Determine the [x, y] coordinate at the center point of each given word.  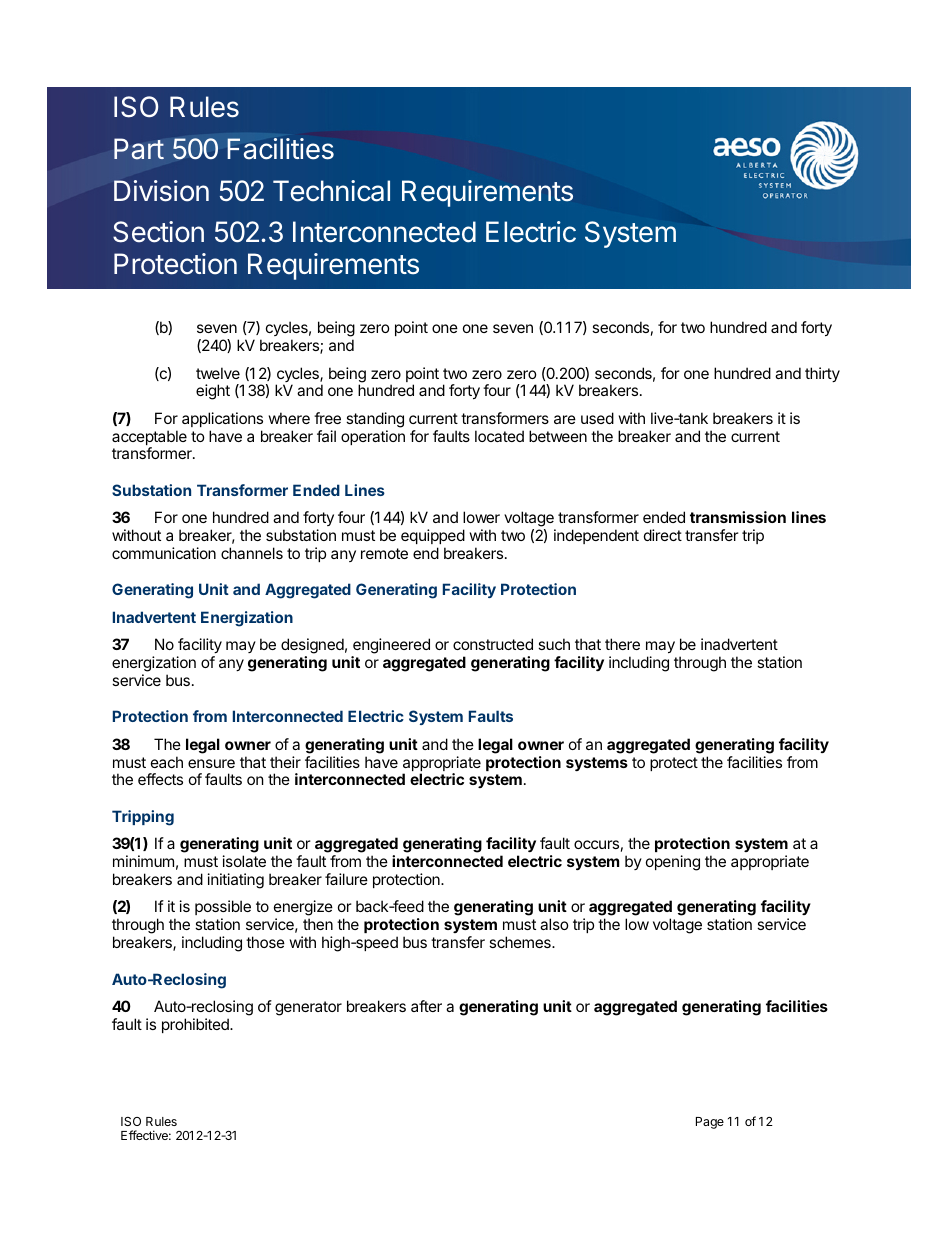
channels [252, 553]
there [622, 644]
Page [710, 1123]
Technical [331, 191]
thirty [822, 374]
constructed [493, 644]
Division [161, 191]
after [426, 1006]
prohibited [196, 1025]
